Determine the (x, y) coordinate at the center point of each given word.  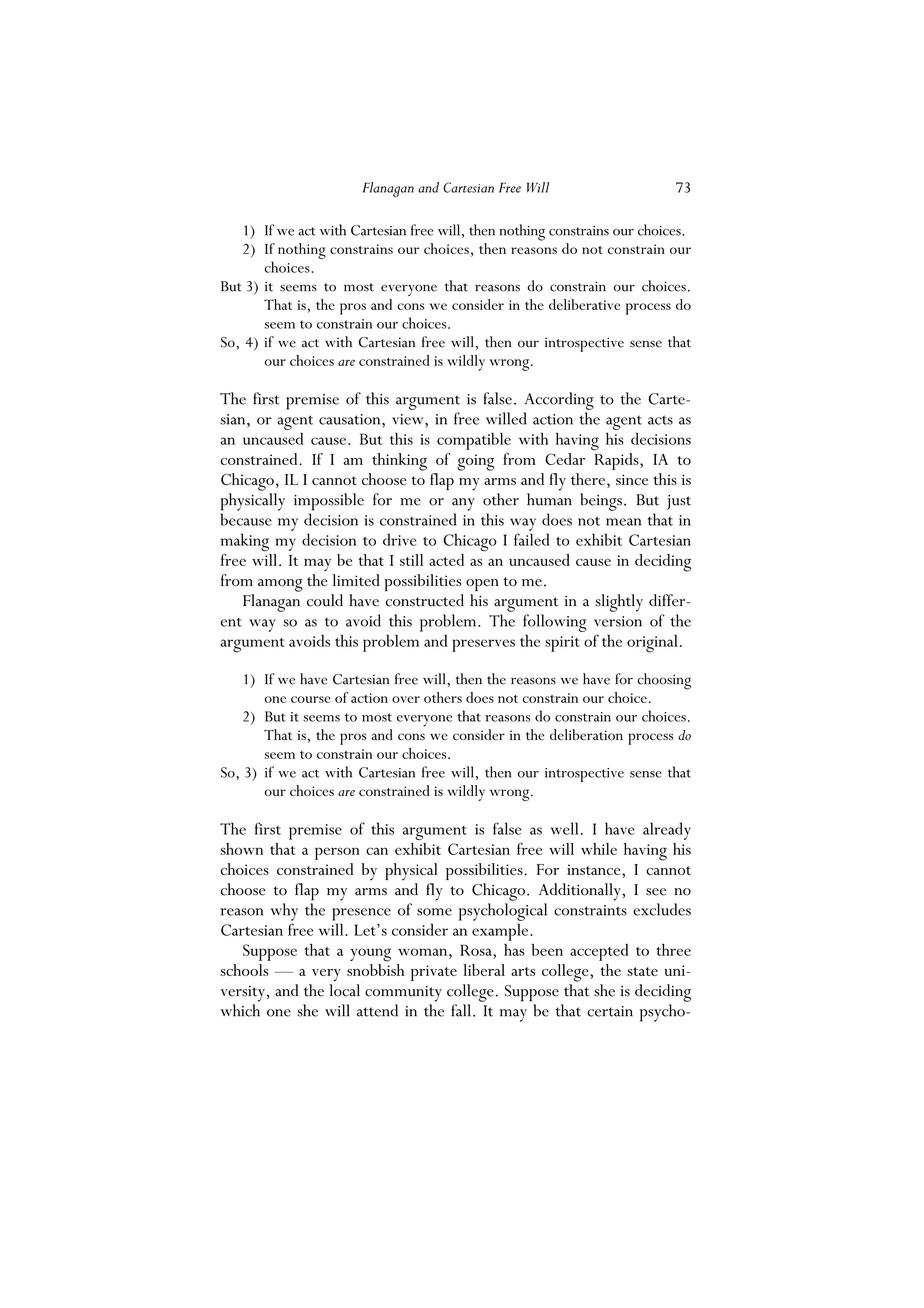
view (409, 419)
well (564, 828)
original (652, 643)
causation (351, 419)
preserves (483, 645)
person (337, 853)
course (311, 699)
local (345, 990)
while (599, 849)
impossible (329, 502)
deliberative (584, 304)
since (632, 479)
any (463, 504)
